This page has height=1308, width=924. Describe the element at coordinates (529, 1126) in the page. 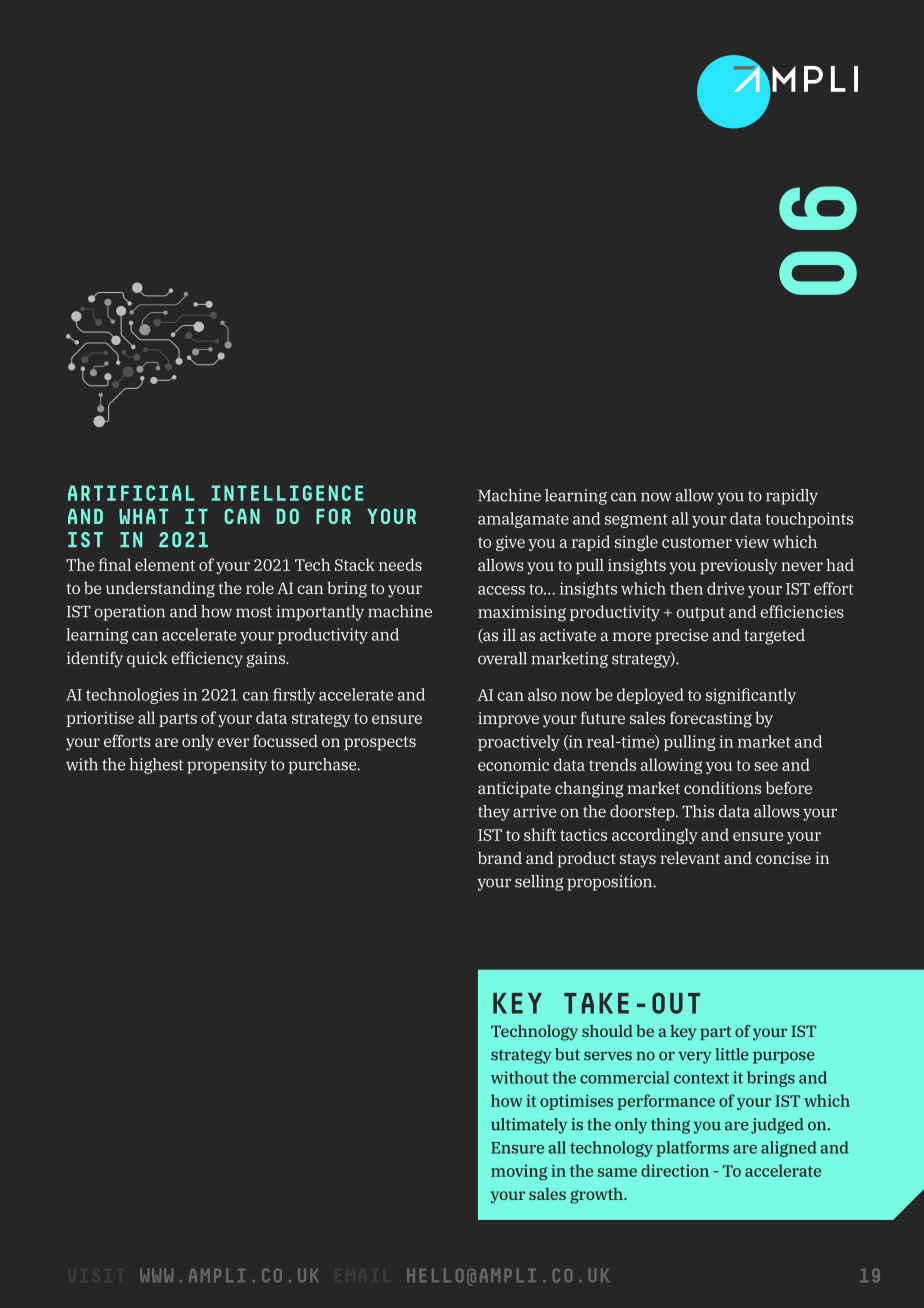

I see `ultimately` at that location.
